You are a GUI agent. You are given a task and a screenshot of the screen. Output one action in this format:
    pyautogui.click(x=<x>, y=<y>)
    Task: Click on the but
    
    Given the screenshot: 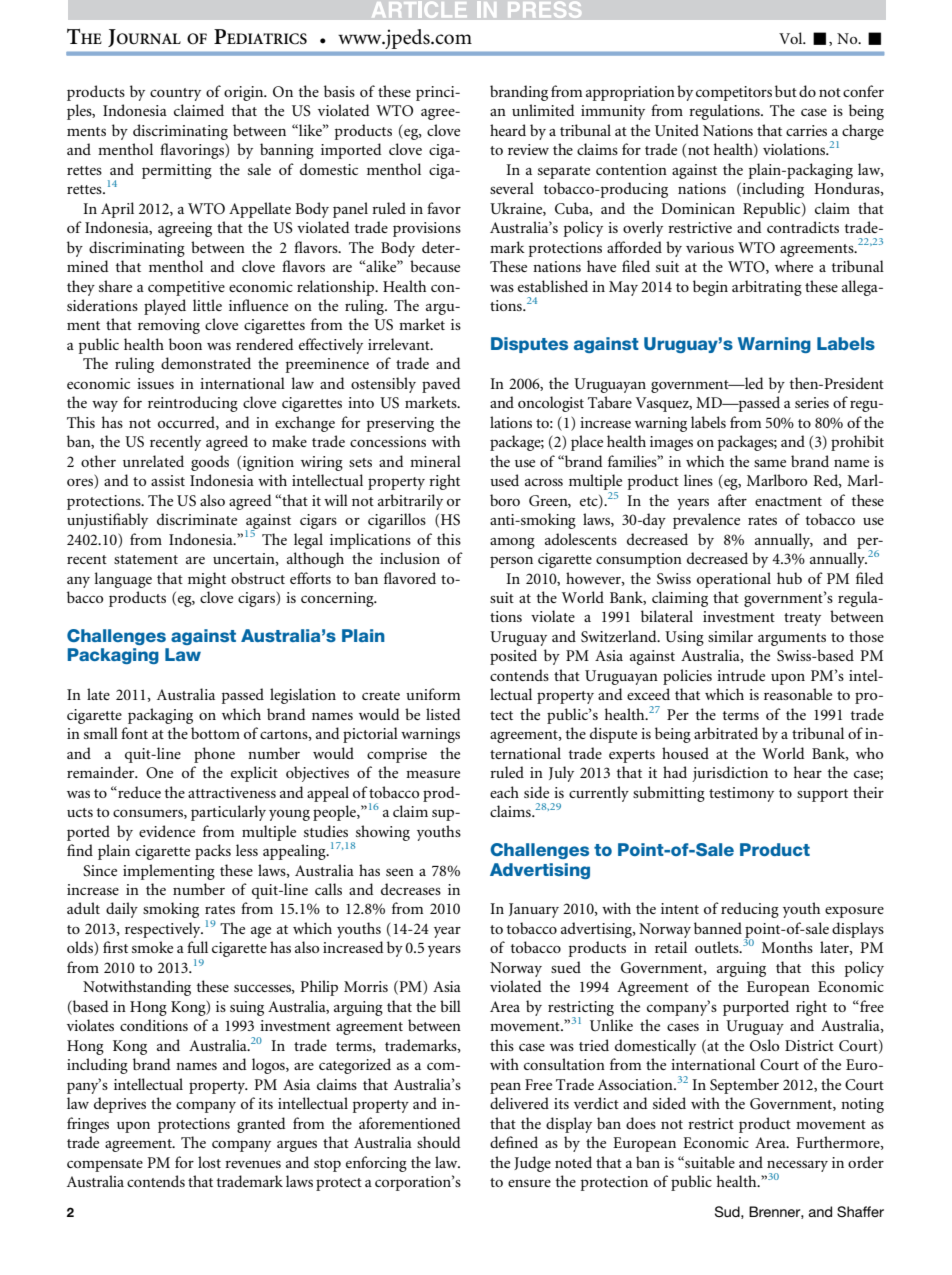 What is the action you would take?
    pyautogui.click(x=786, y=91)
